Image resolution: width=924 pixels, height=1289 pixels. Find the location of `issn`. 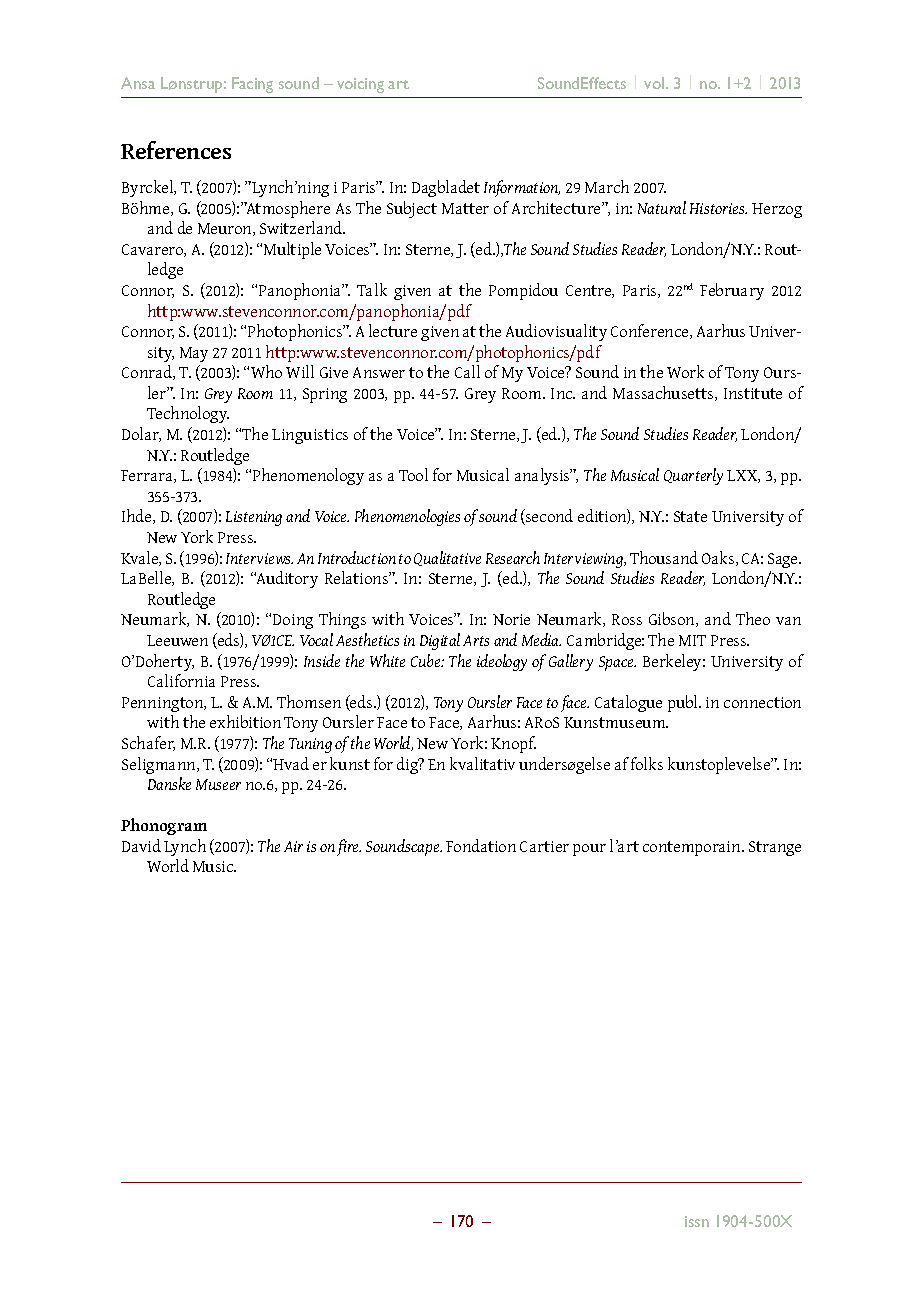

issn is located at coordinates (697, 1221).
